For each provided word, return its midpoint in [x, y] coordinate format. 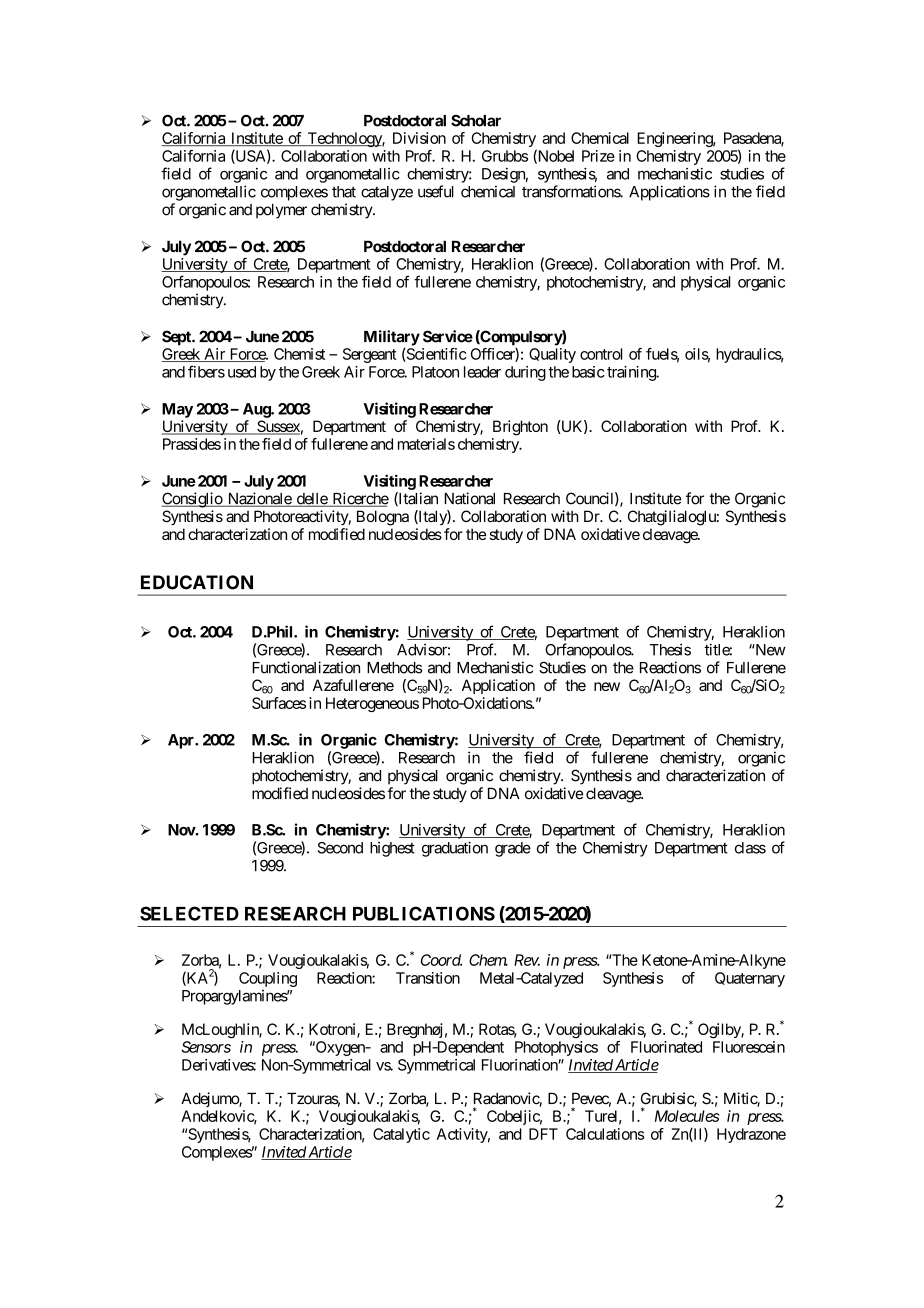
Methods [394, 668]
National [469, 498]
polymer [281, 211]
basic [588, 372]
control [601, 354]
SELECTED [189, 913]
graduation [455, 849]
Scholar [476, 121]
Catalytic [401, 1135]
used [242, 372]
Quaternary [750, 979]
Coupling [268, 979]
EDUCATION [197, 582]
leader [482, 372]
